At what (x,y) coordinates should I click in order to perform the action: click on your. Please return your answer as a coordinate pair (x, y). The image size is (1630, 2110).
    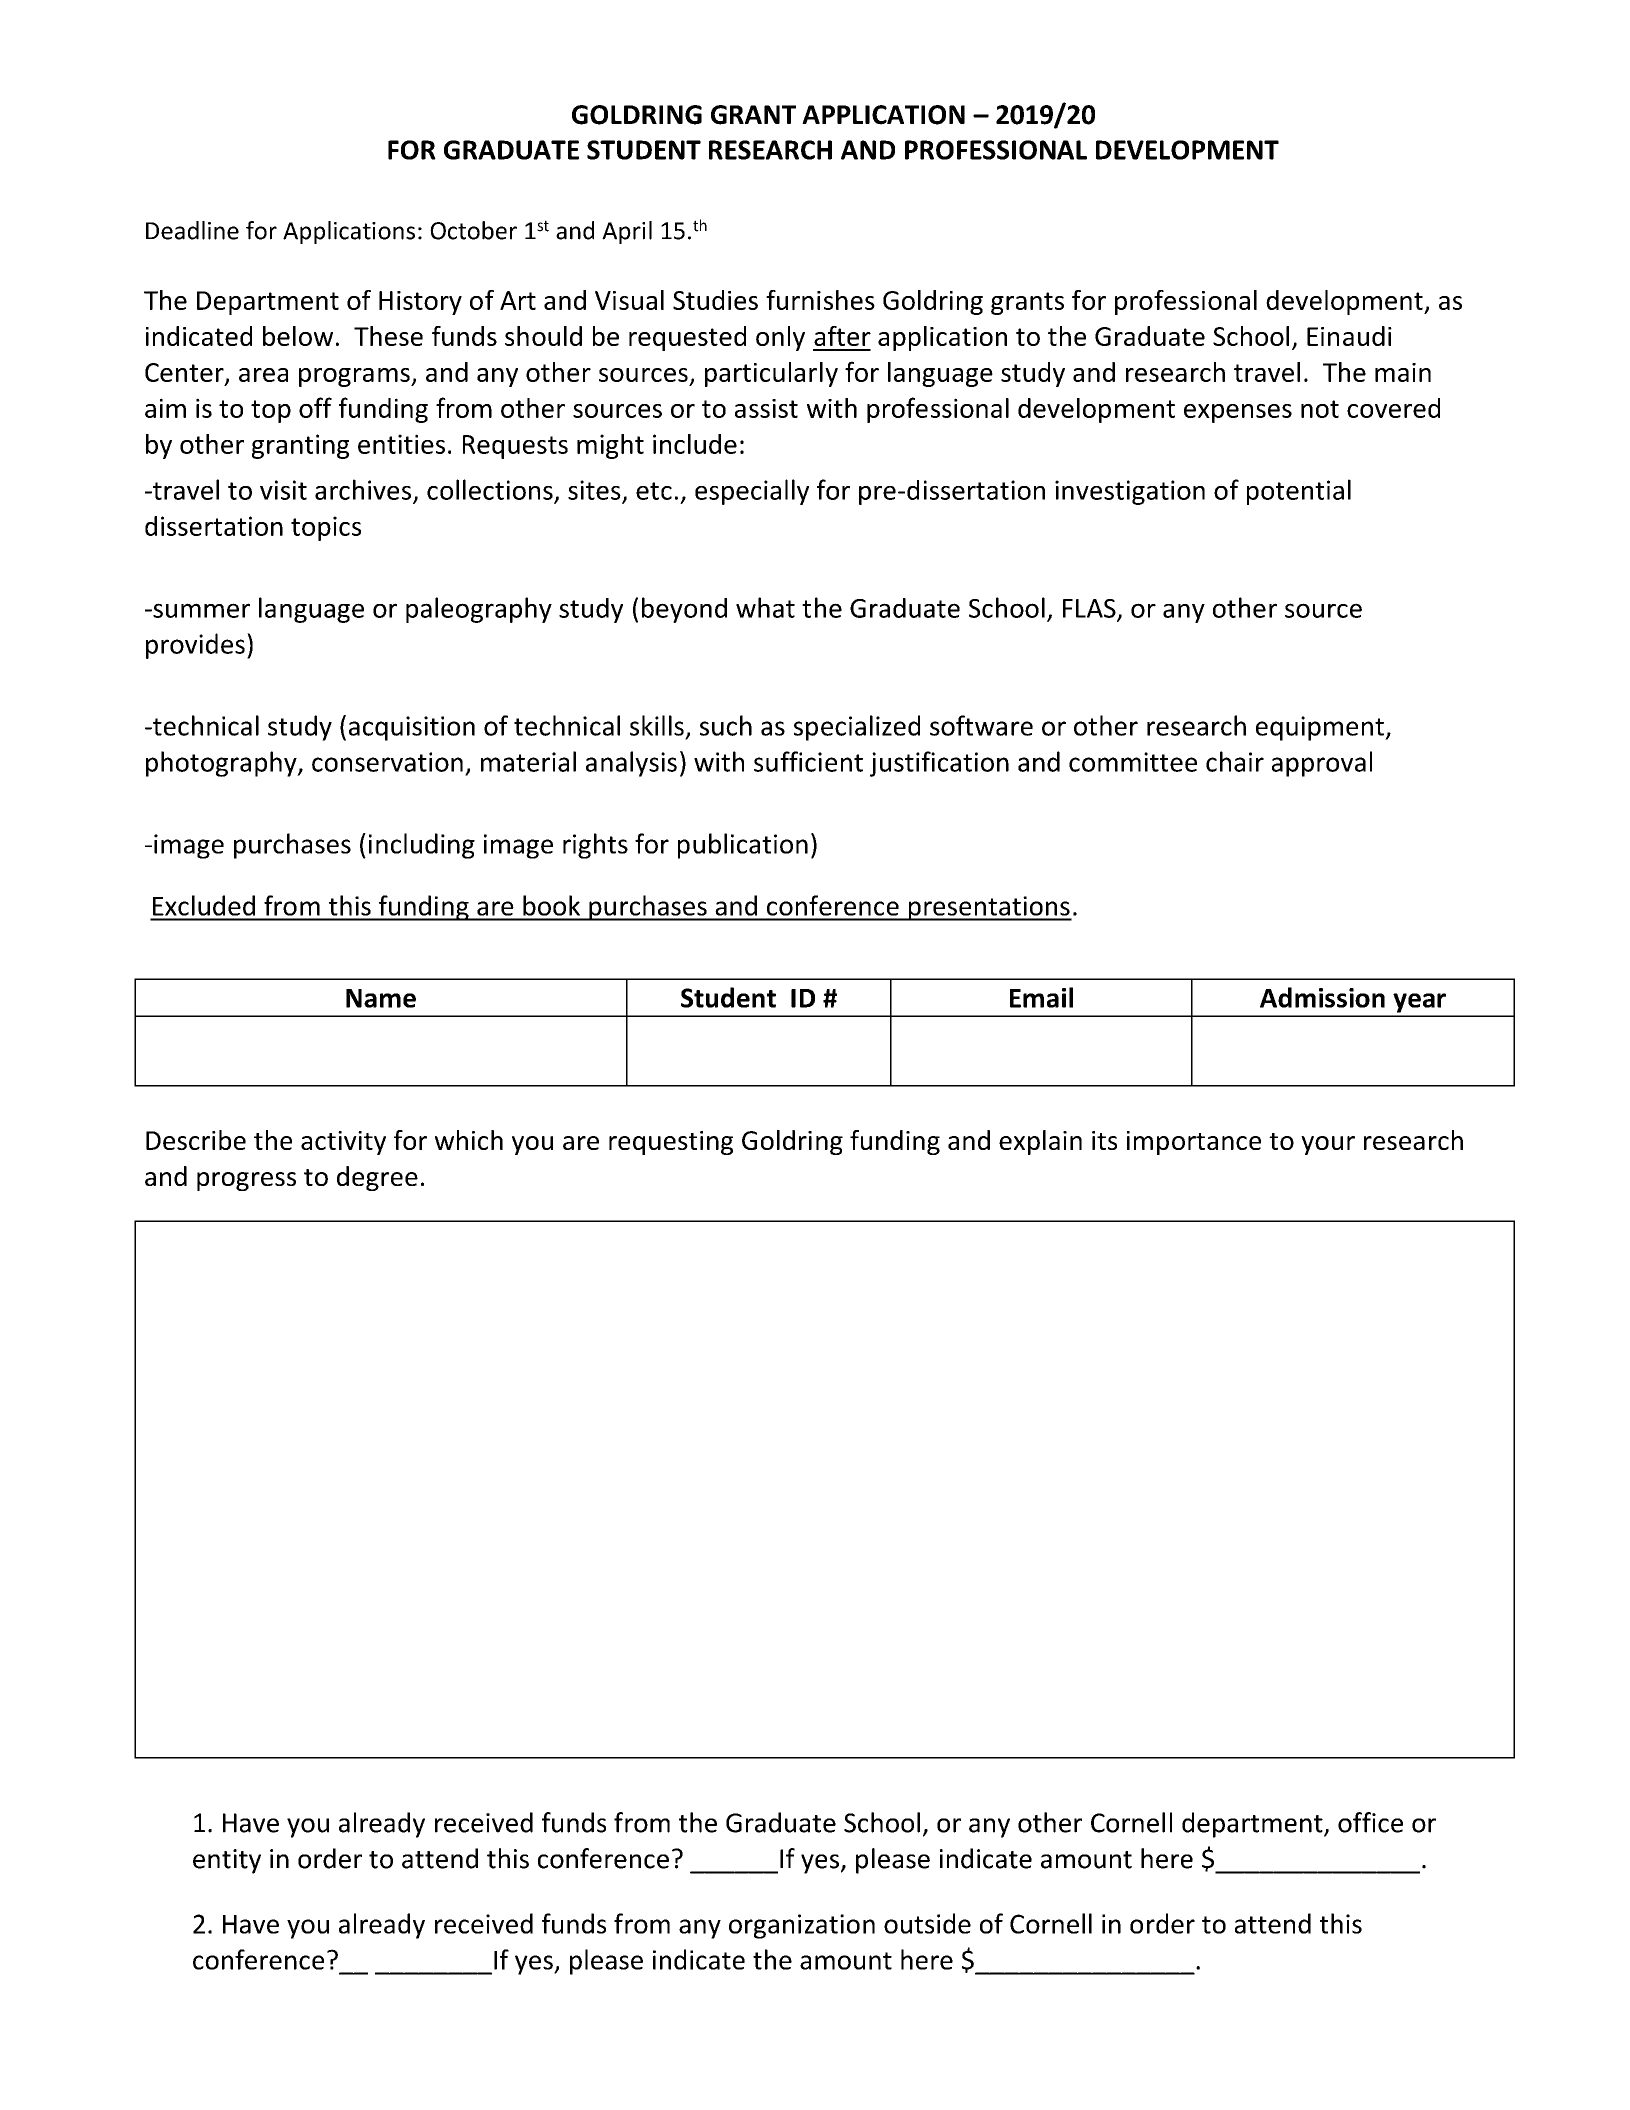
    Looking at the image, I should click on (1328, 1145).
